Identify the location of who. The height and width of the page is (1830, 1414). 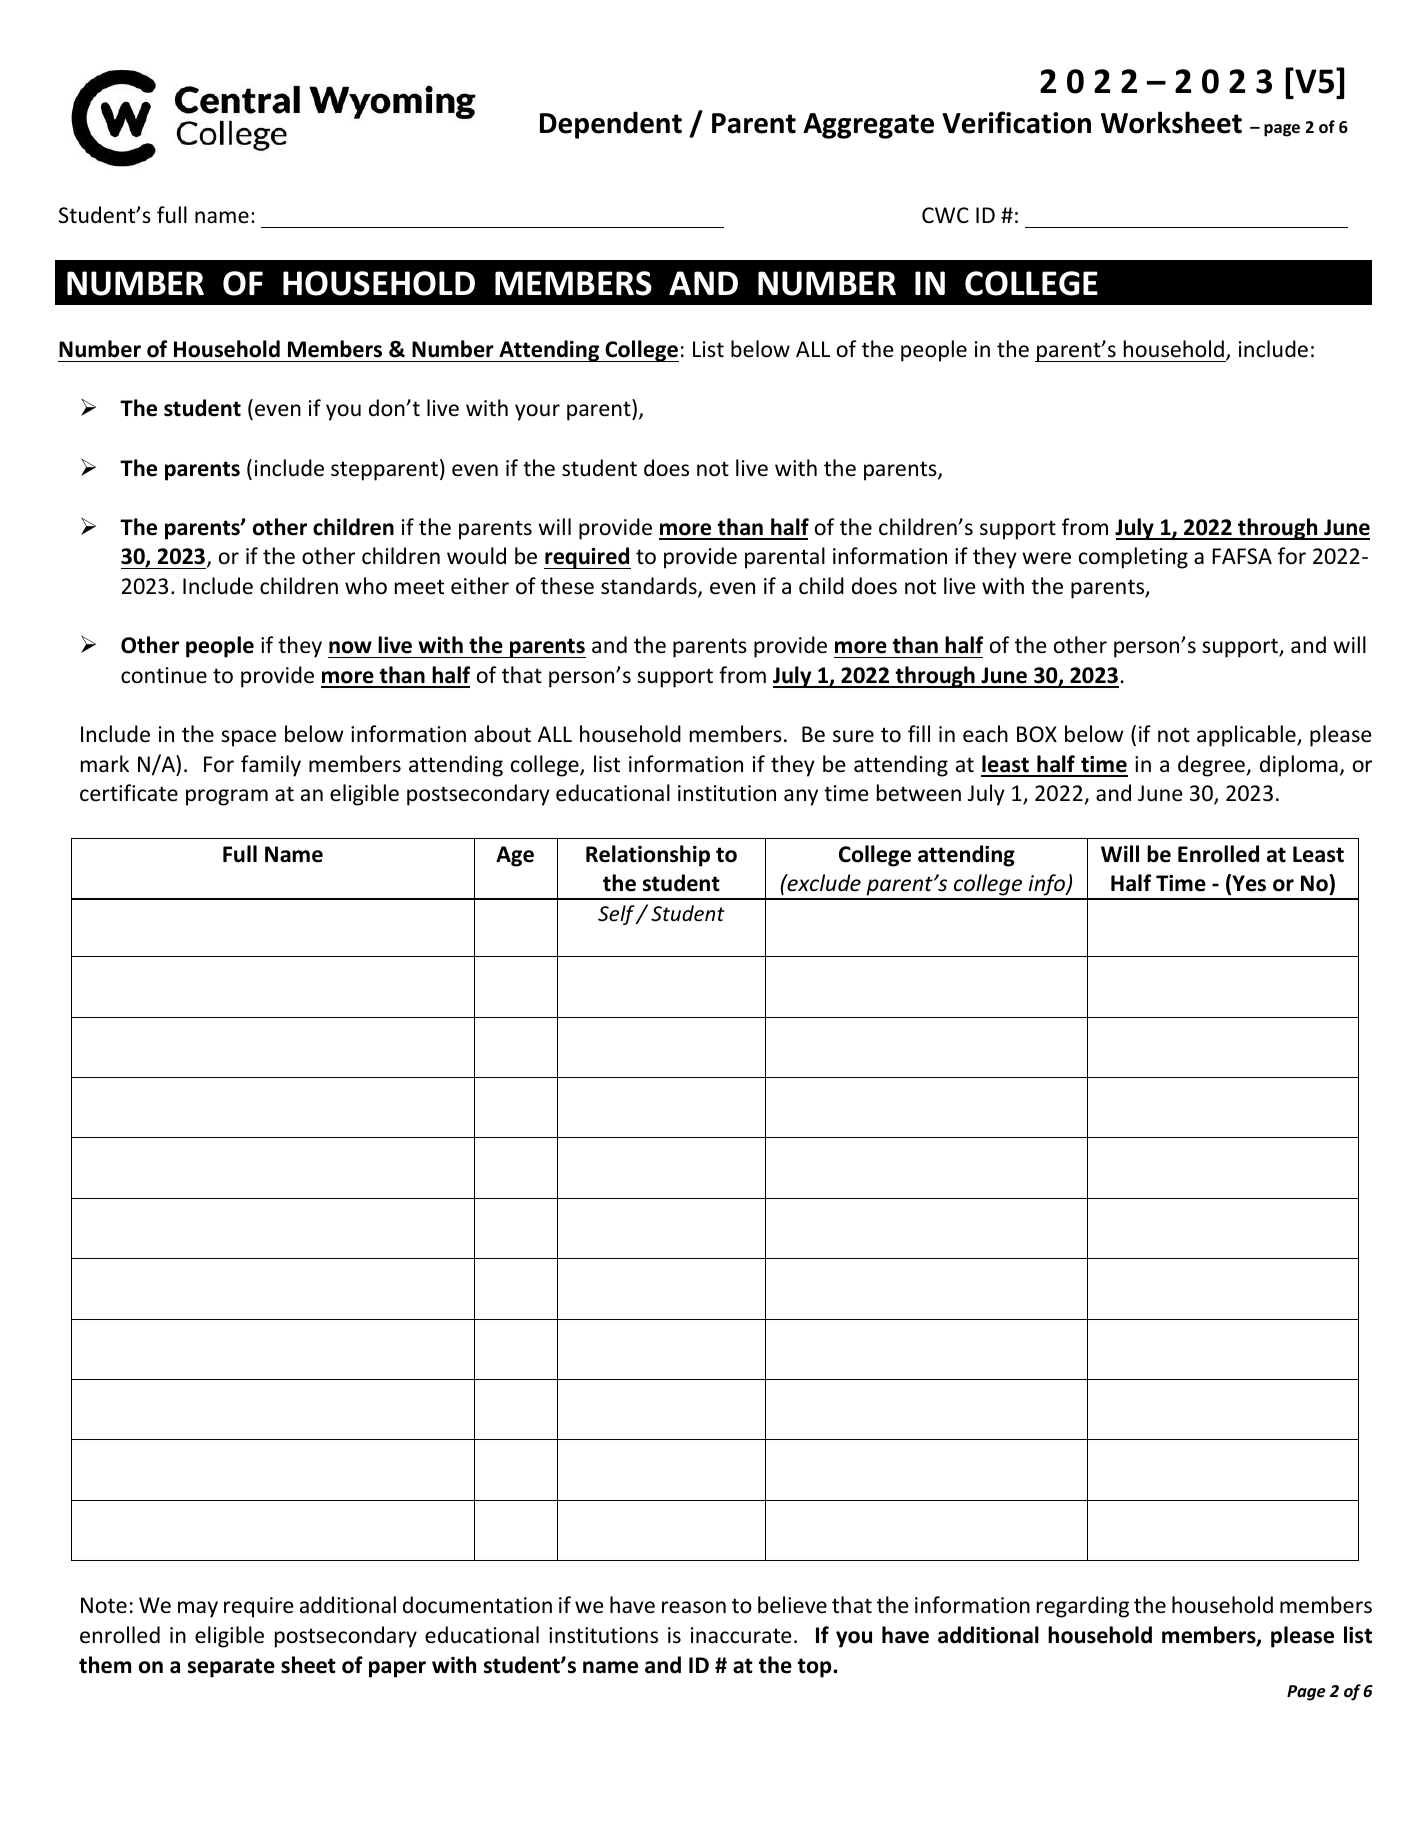
(366, 586).
